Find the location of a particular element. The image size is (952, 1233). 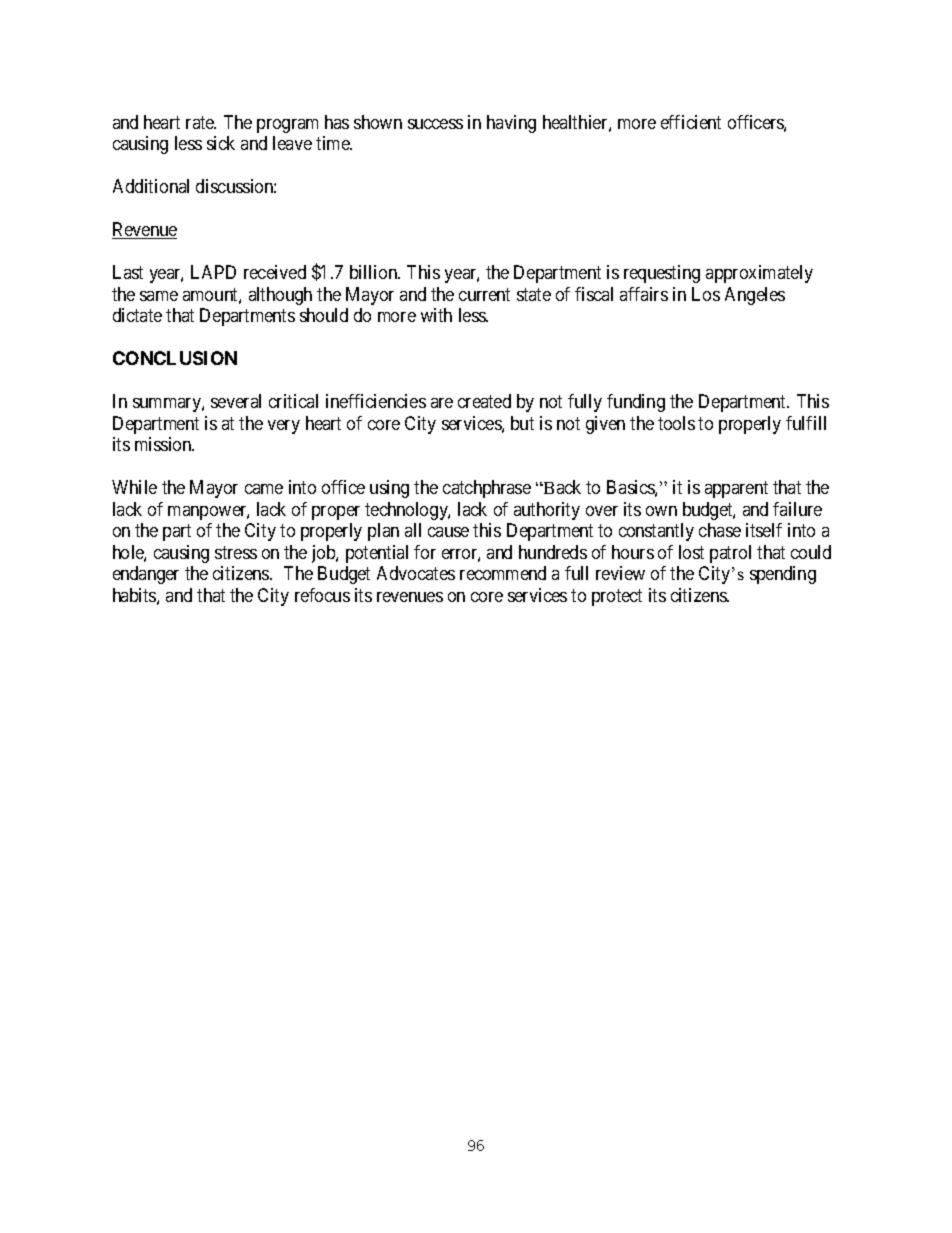

billion is located at coordinates (375, 272).
